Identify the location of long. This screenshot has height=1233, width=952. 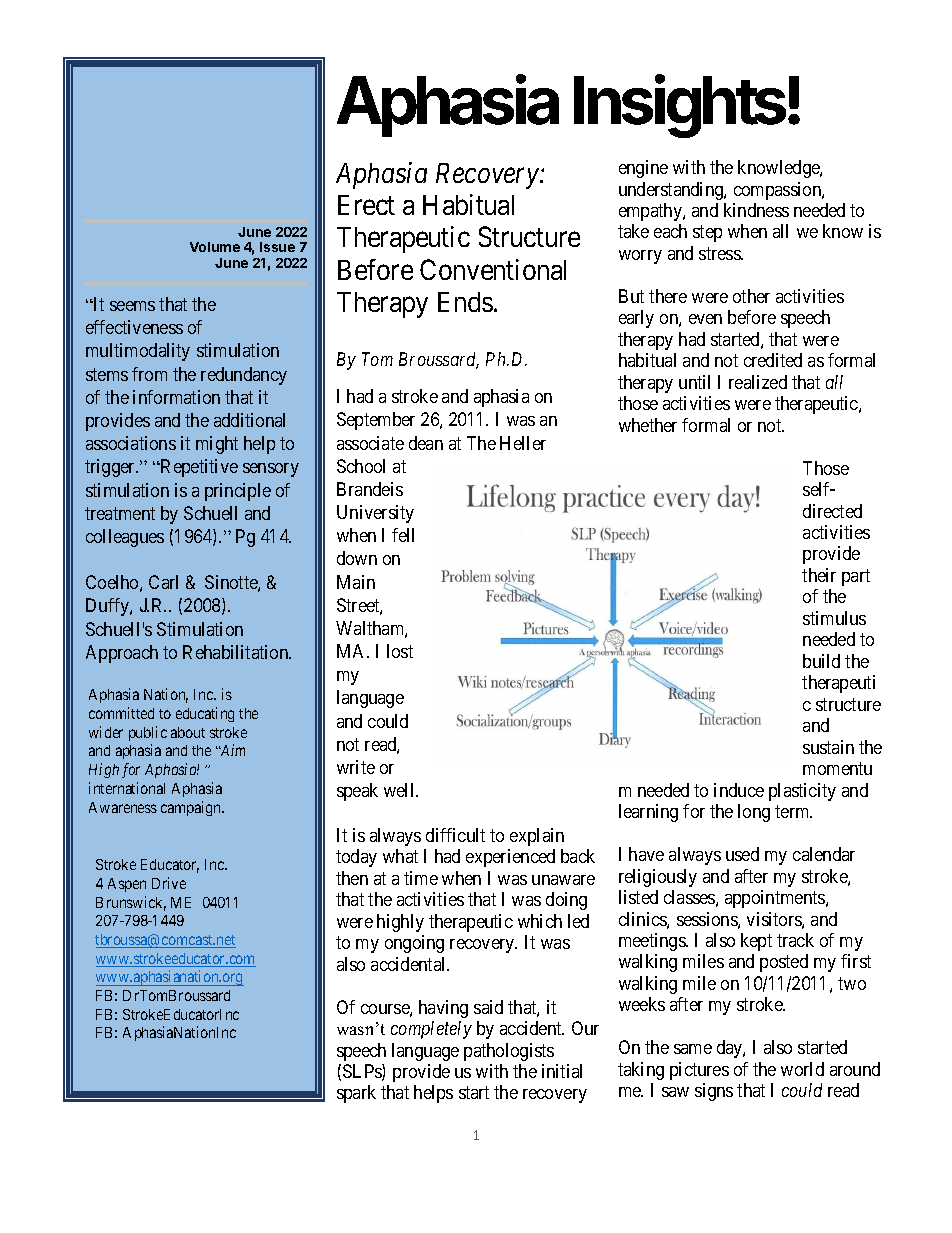
(754, 813).
